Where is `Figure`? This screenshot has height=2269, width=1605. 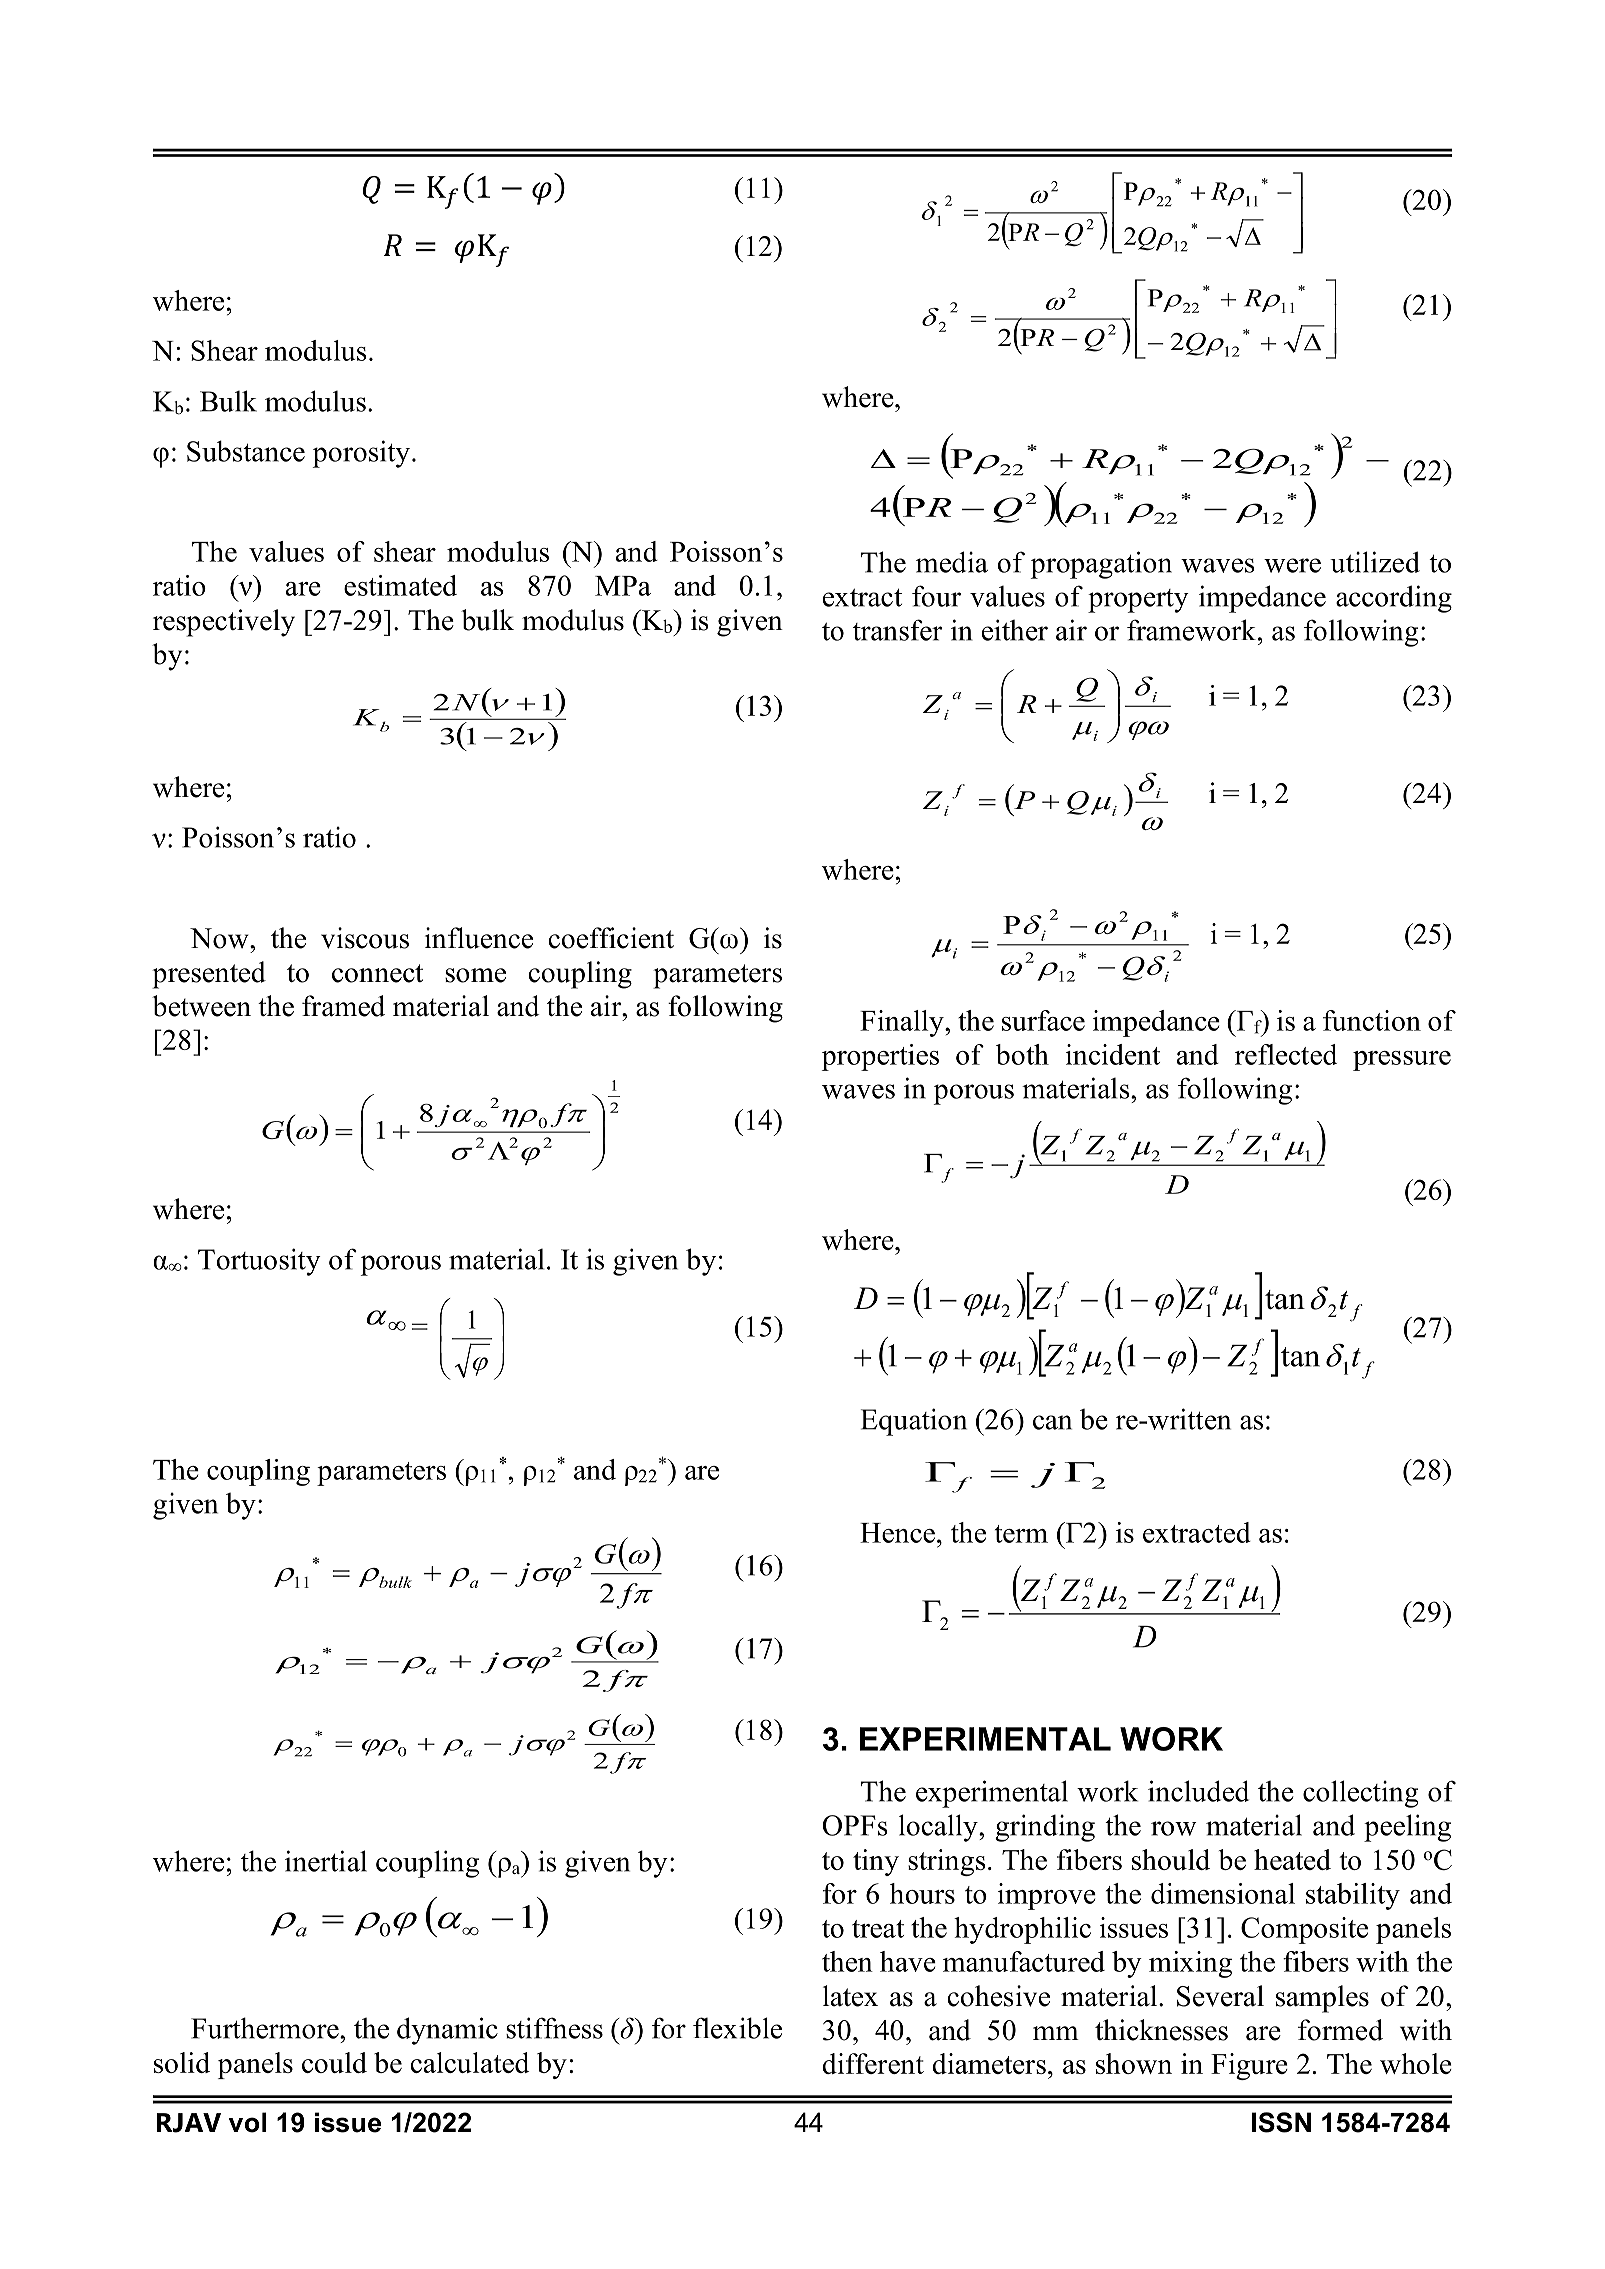 Figure is located at coordinates (1249, 2066).
